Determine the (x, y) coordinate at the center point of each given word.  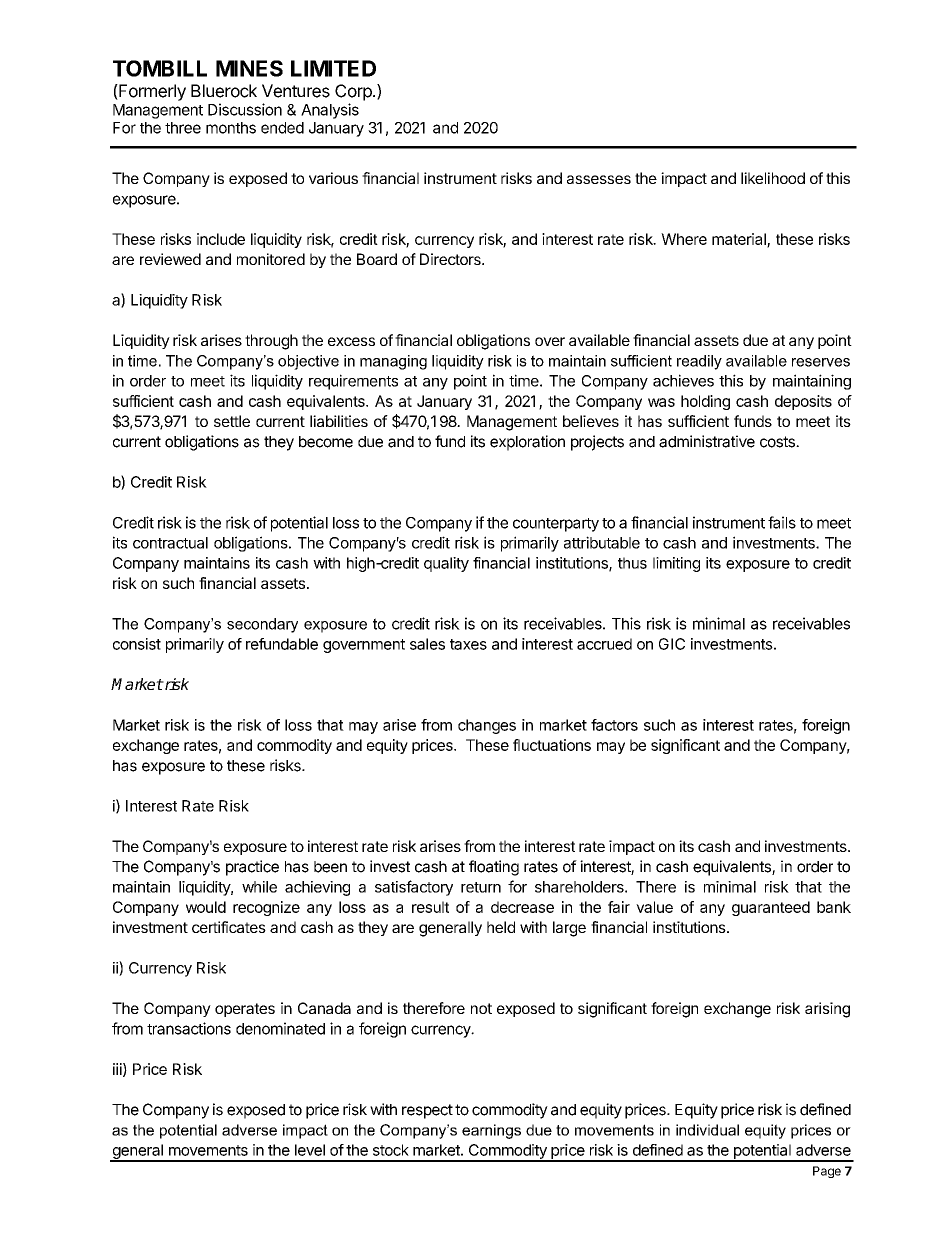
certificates (229, 927)
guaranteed (771, 908)
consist (137, 644)
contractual (170, 543)
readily (699, 362)
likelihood (773, 178)
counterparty (556, 525)
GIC (672, 644)
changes (487, 726)
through (271, 342)
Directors (451, 259)
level (310, 1150)
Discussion (245, 109)
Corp (354, 92)
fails (782, 522)
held (501, 927)
